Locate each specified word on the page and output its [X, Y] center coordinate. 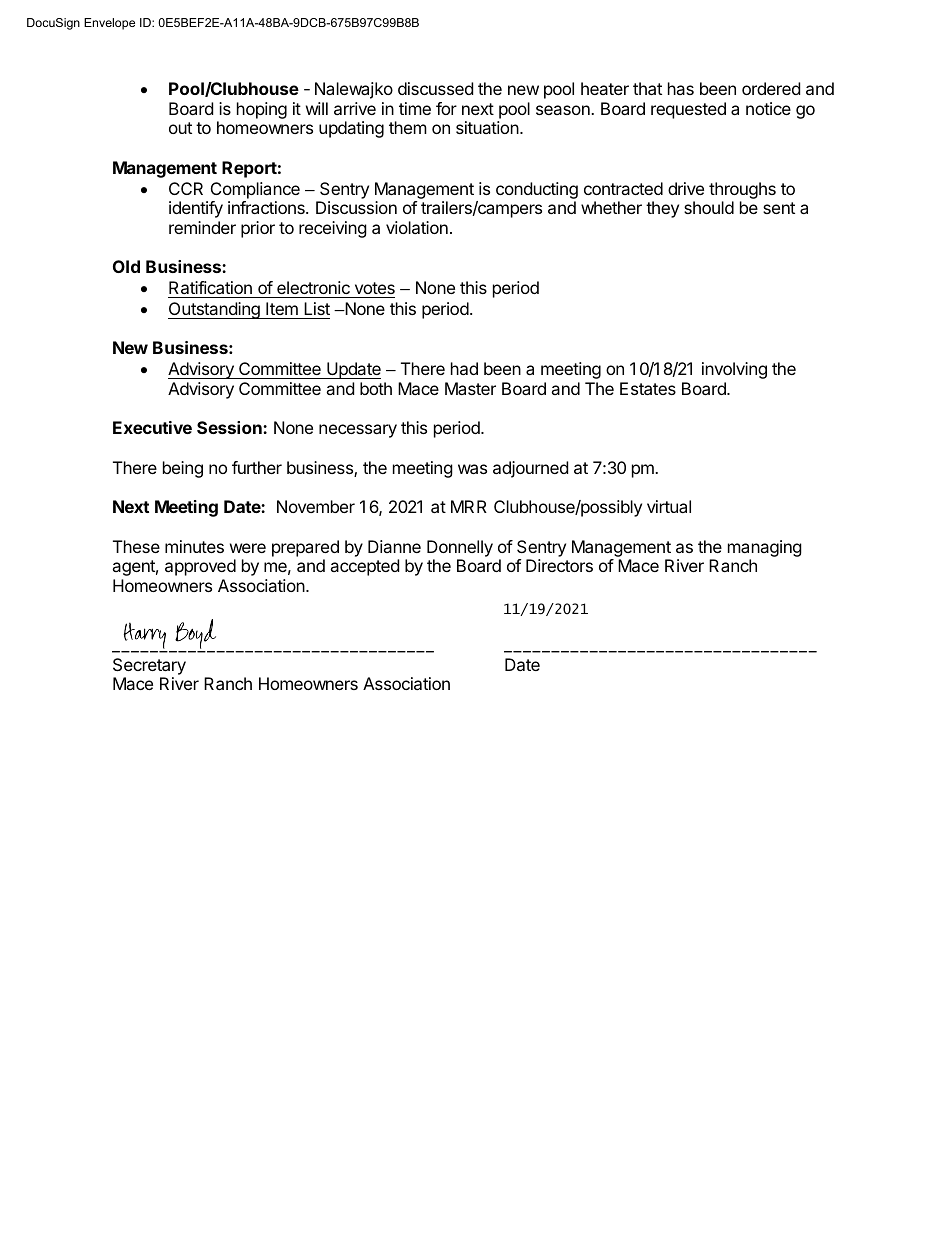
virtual [669, 506]
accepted [364, 567]
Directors [559, 565]
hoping [262, 110]
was [472, 469]
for [446, 108]
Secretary [149, 666]
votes [373, 290]
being [183, 469]
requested [688, 110]
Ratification [211, 289]
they [662, 209]
